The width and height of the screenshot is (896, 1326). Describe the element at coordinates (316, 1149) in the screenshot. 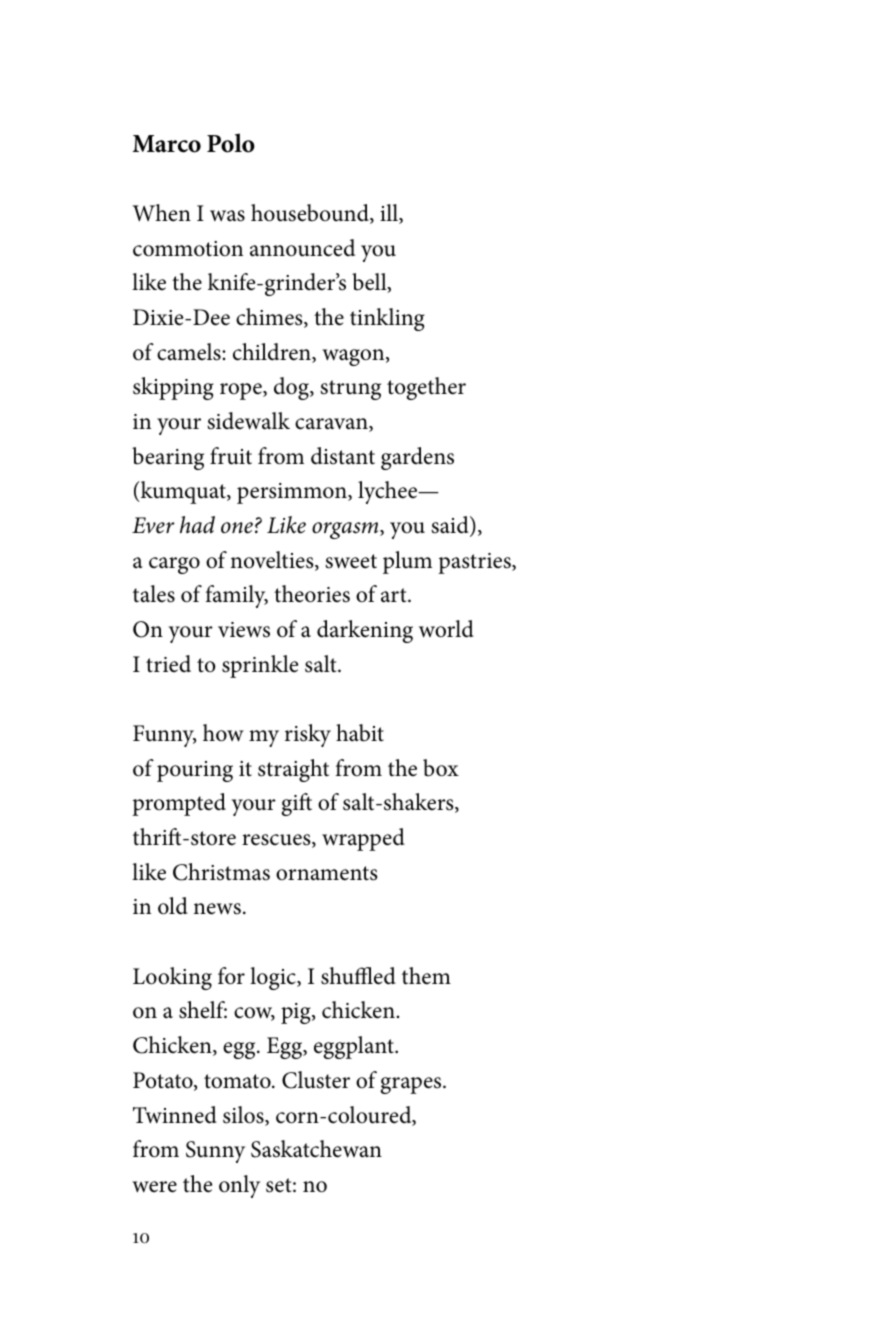

I see `Saskatchewan` at that location.
